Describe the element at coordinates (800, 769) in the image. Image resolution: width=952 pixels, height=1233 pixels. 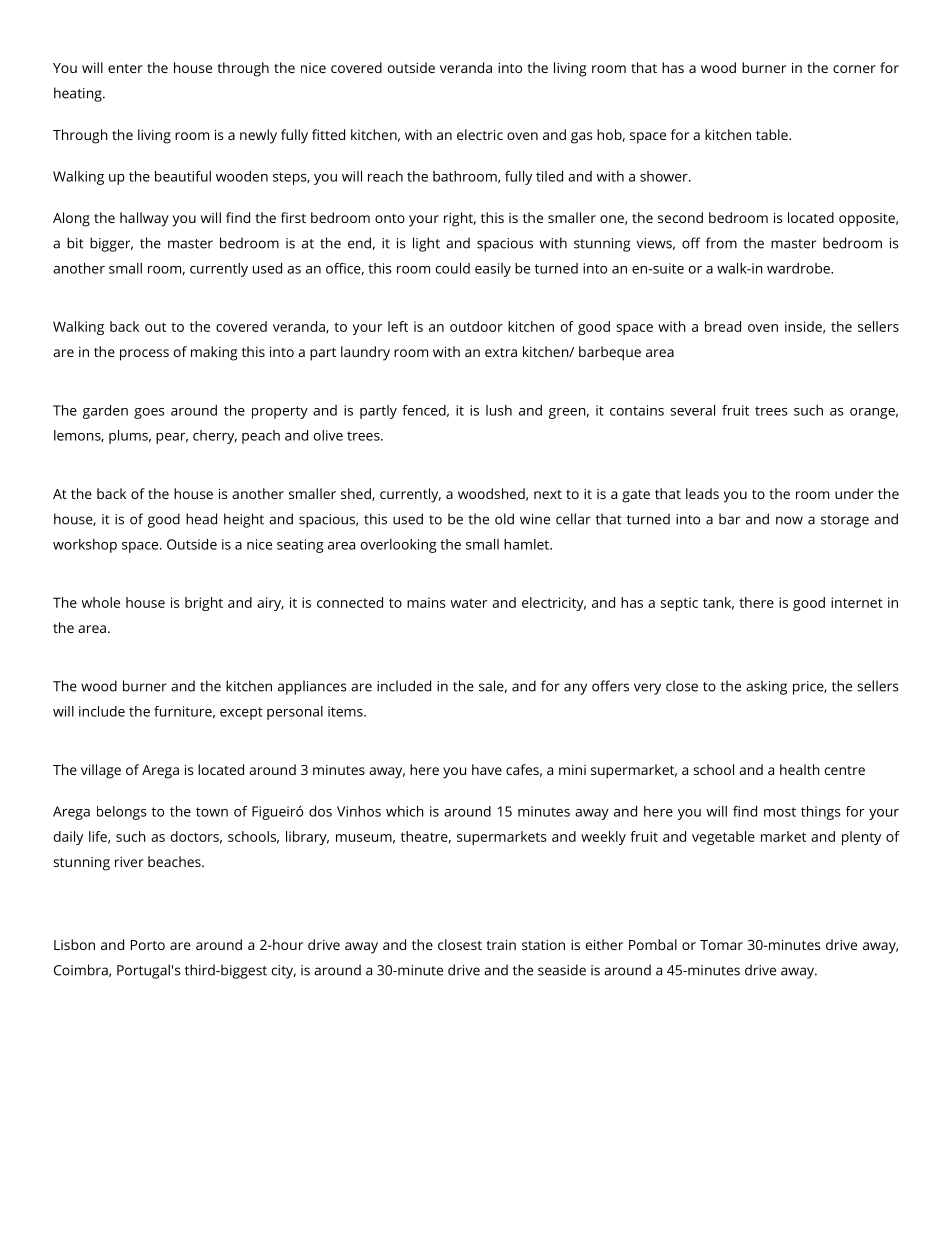
I see `health` at that location.
